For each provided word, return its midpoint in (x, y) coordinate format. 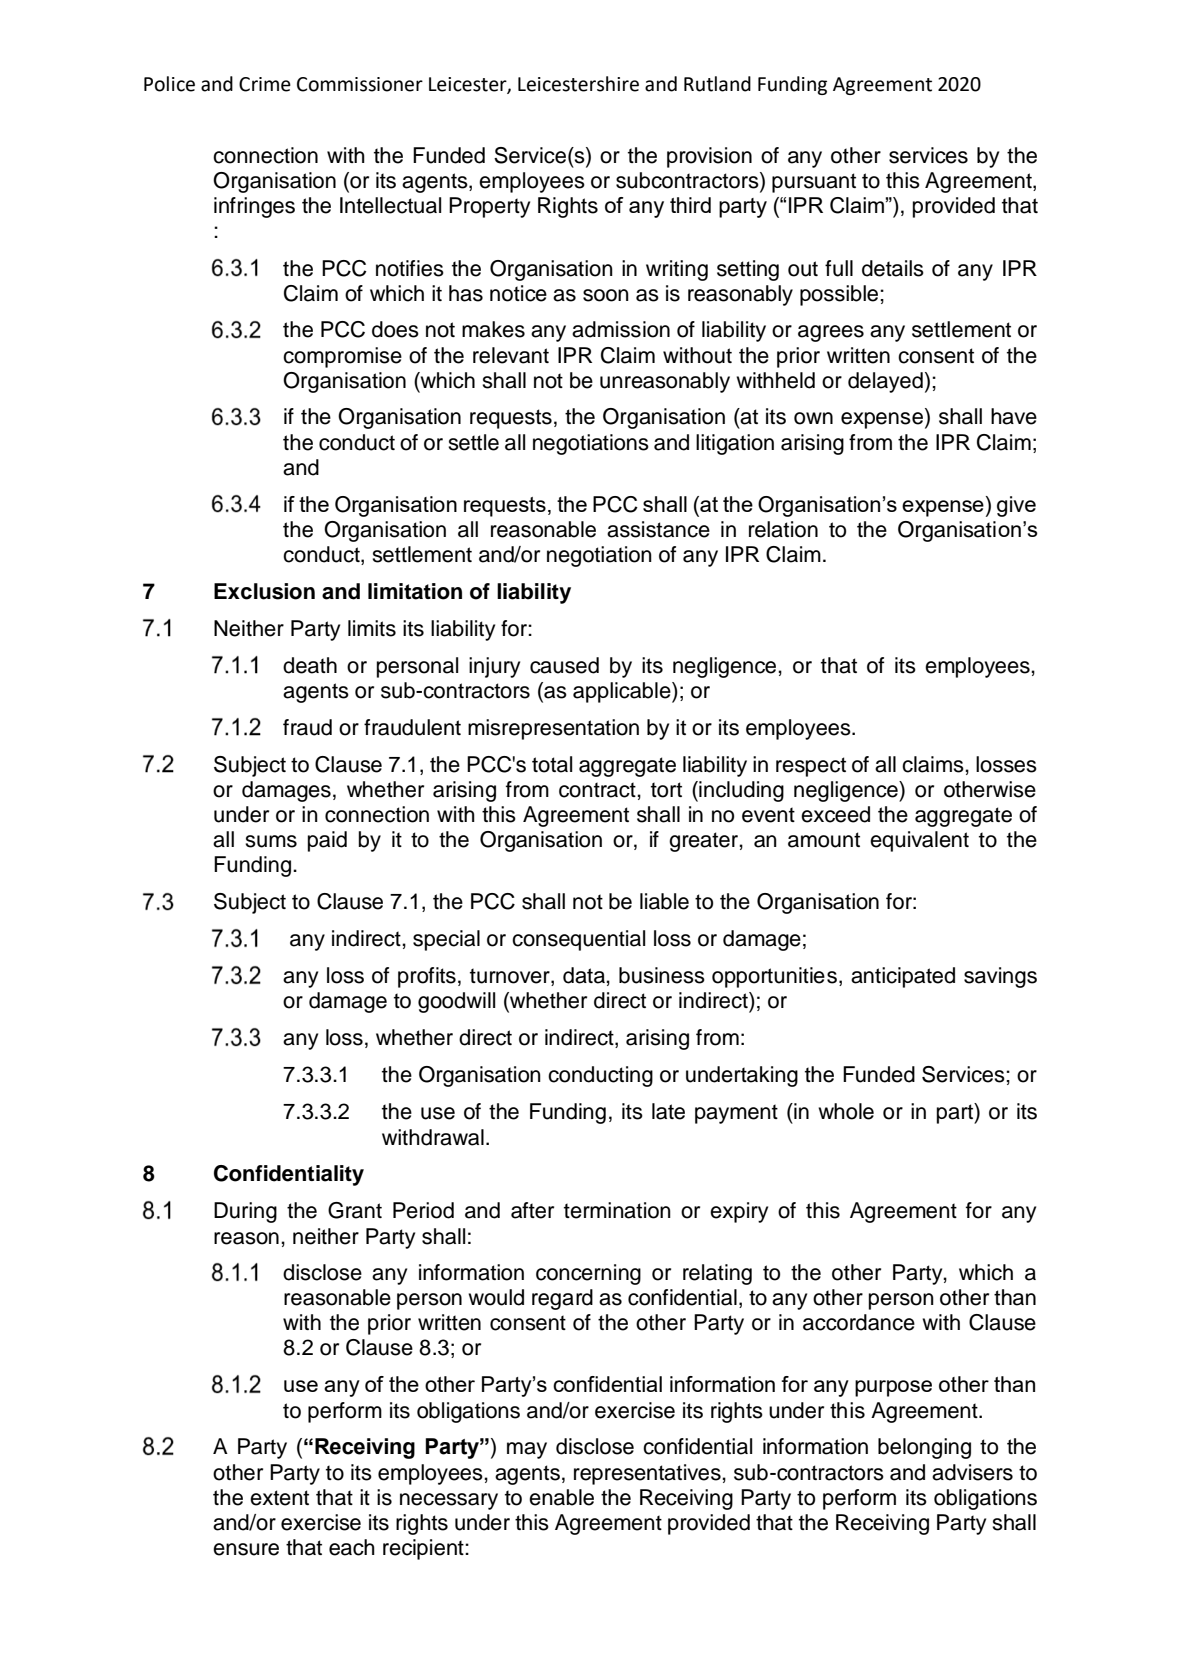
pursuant (814, 183)
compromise (342, 357)
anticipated (903, 977)
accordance (859, 1322)
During (245, 1212)
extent (279, 1498)
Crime (265, 84)
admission (621, 329)
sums (271, 841)
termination (617, 1210)
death (310, 665)
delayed (885, 382)
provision (709, 157)
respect (811, 767)
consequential (578, 940)
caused (564, 665)
